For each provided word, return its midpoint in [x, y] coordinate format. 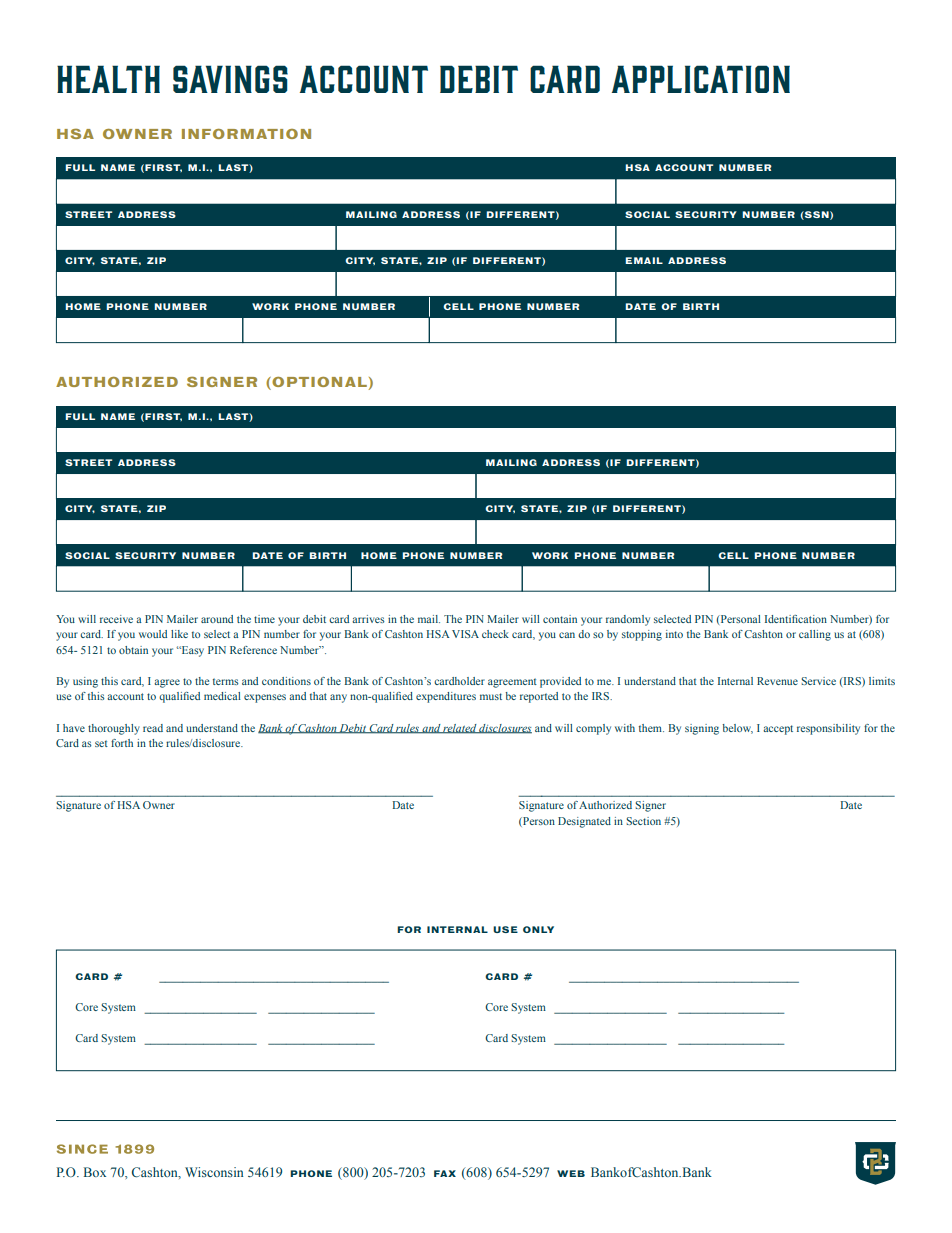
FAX [445, 1173]
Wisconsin [214, 1172]
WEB [571, 1173]
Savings [230, 79]
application [701, 79]
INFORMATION [246, 134]
